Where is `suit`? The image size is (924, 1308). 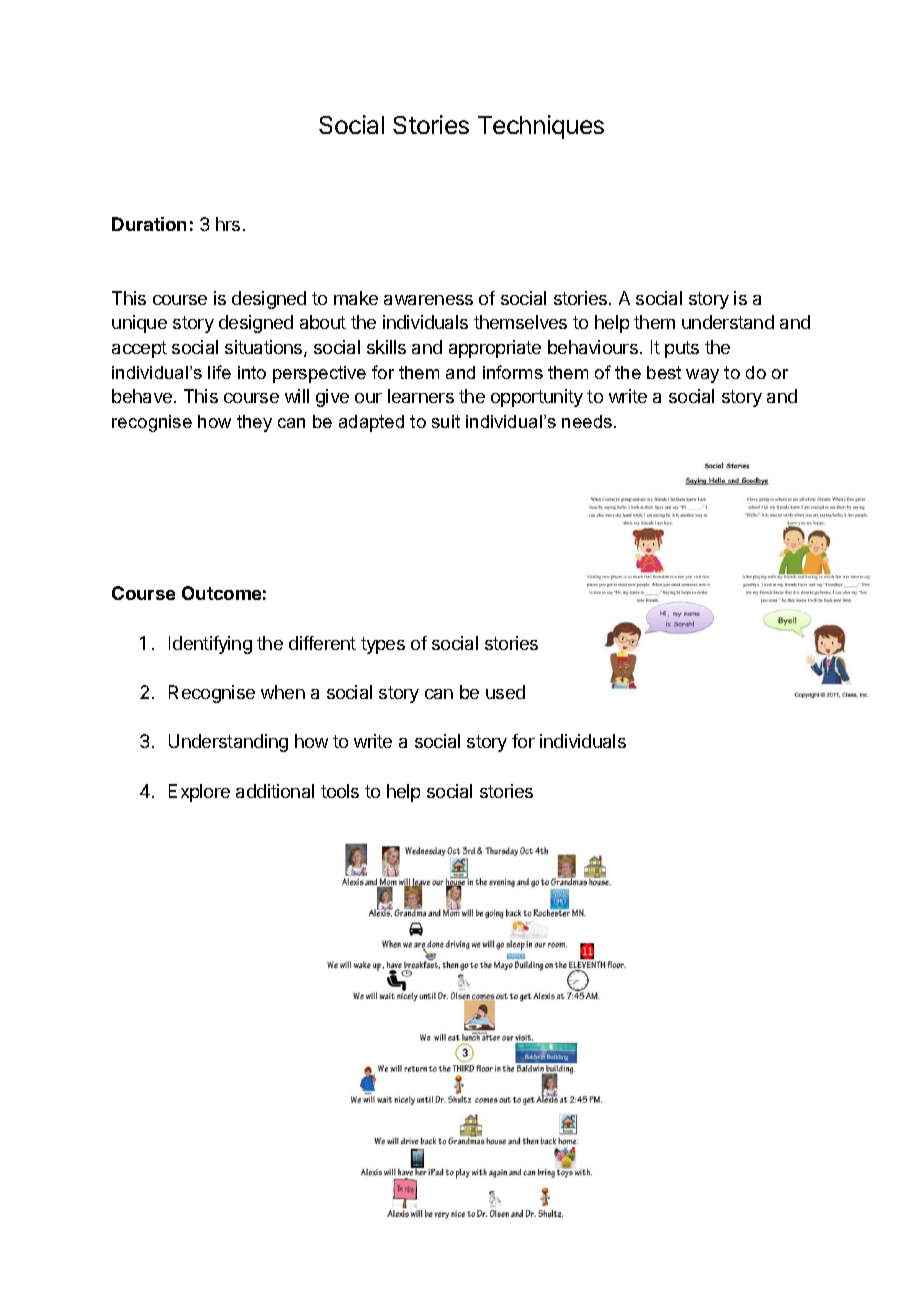 suit is located at coordinates (446, 421).
